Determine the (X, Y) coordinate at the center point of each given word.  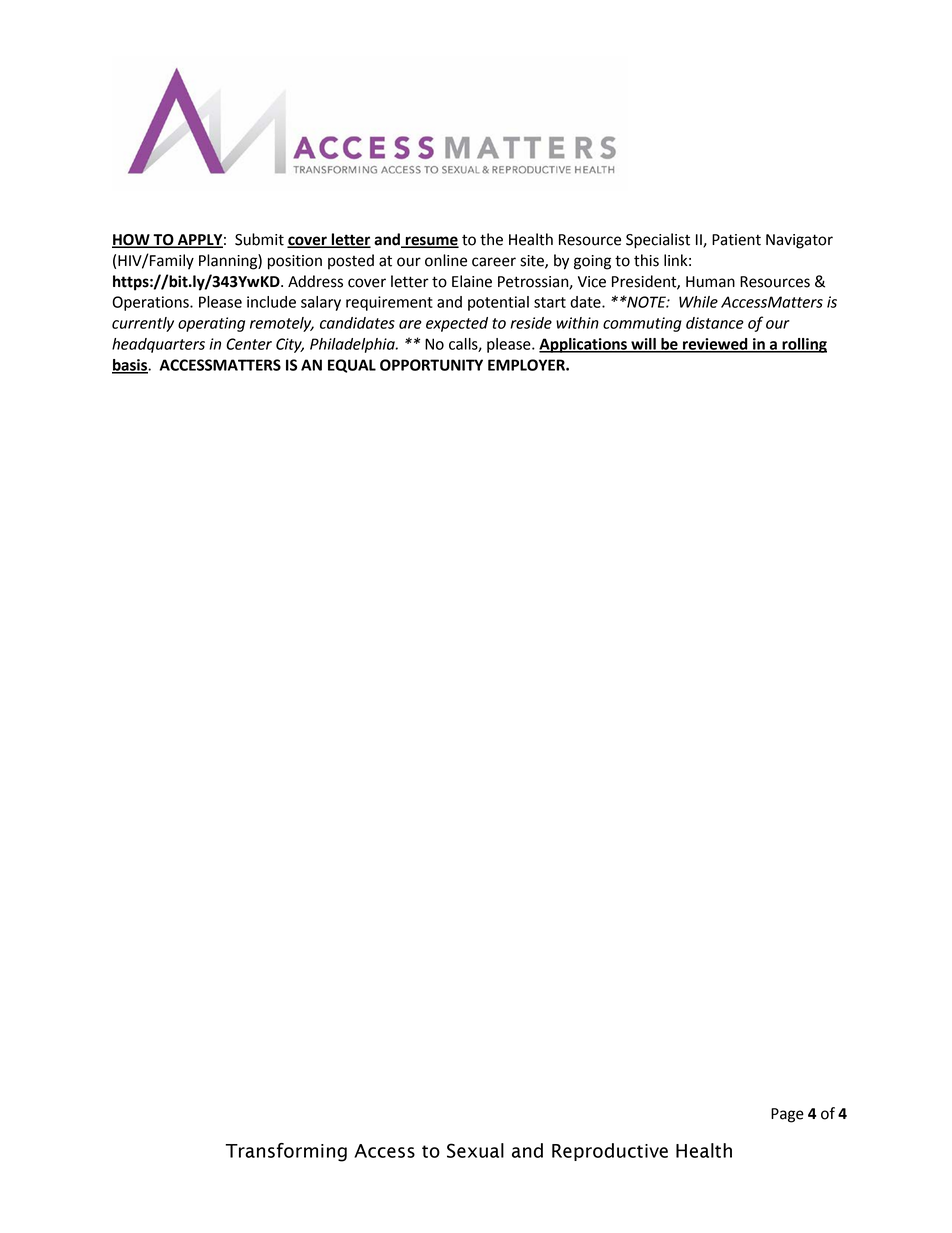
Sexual (475, 1150)
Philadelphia (353, 345)
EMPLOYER (527, 365)
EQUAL (352, 366)
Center (249, 344)
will (643, 345)
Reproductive (610, 1152)
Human (710, 282)
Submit (259, 239)
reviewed (715, 345)
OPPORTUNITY (431, 365)
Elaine (472, 281)
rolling (803, 345)
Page (787, 1115)
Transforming (286, 1152)
